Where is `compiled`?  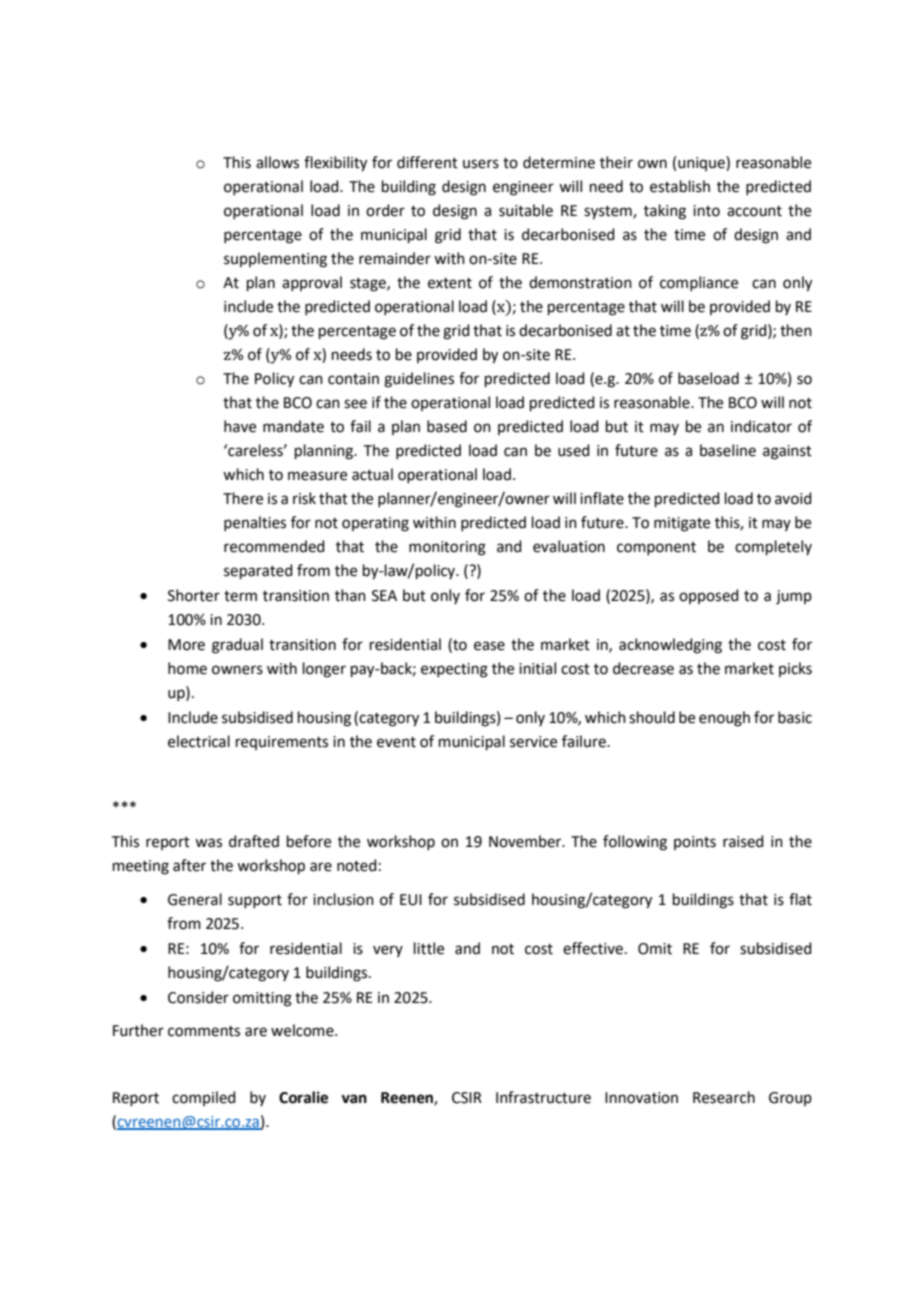
compiled is located at coordinates (204, 1098).
